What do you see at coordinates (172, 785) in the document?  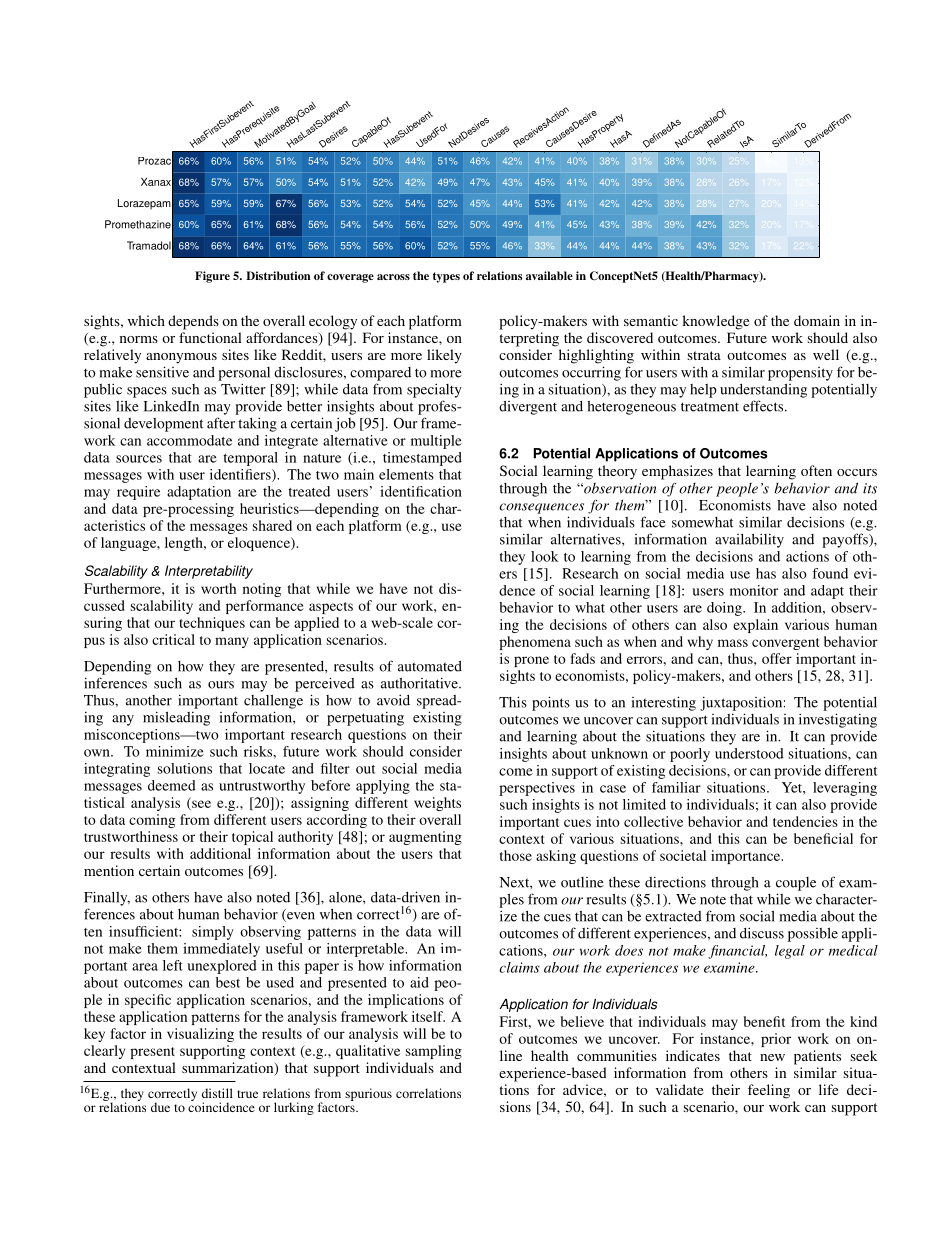 I see `deemed` at bounding box center [172, 785].
